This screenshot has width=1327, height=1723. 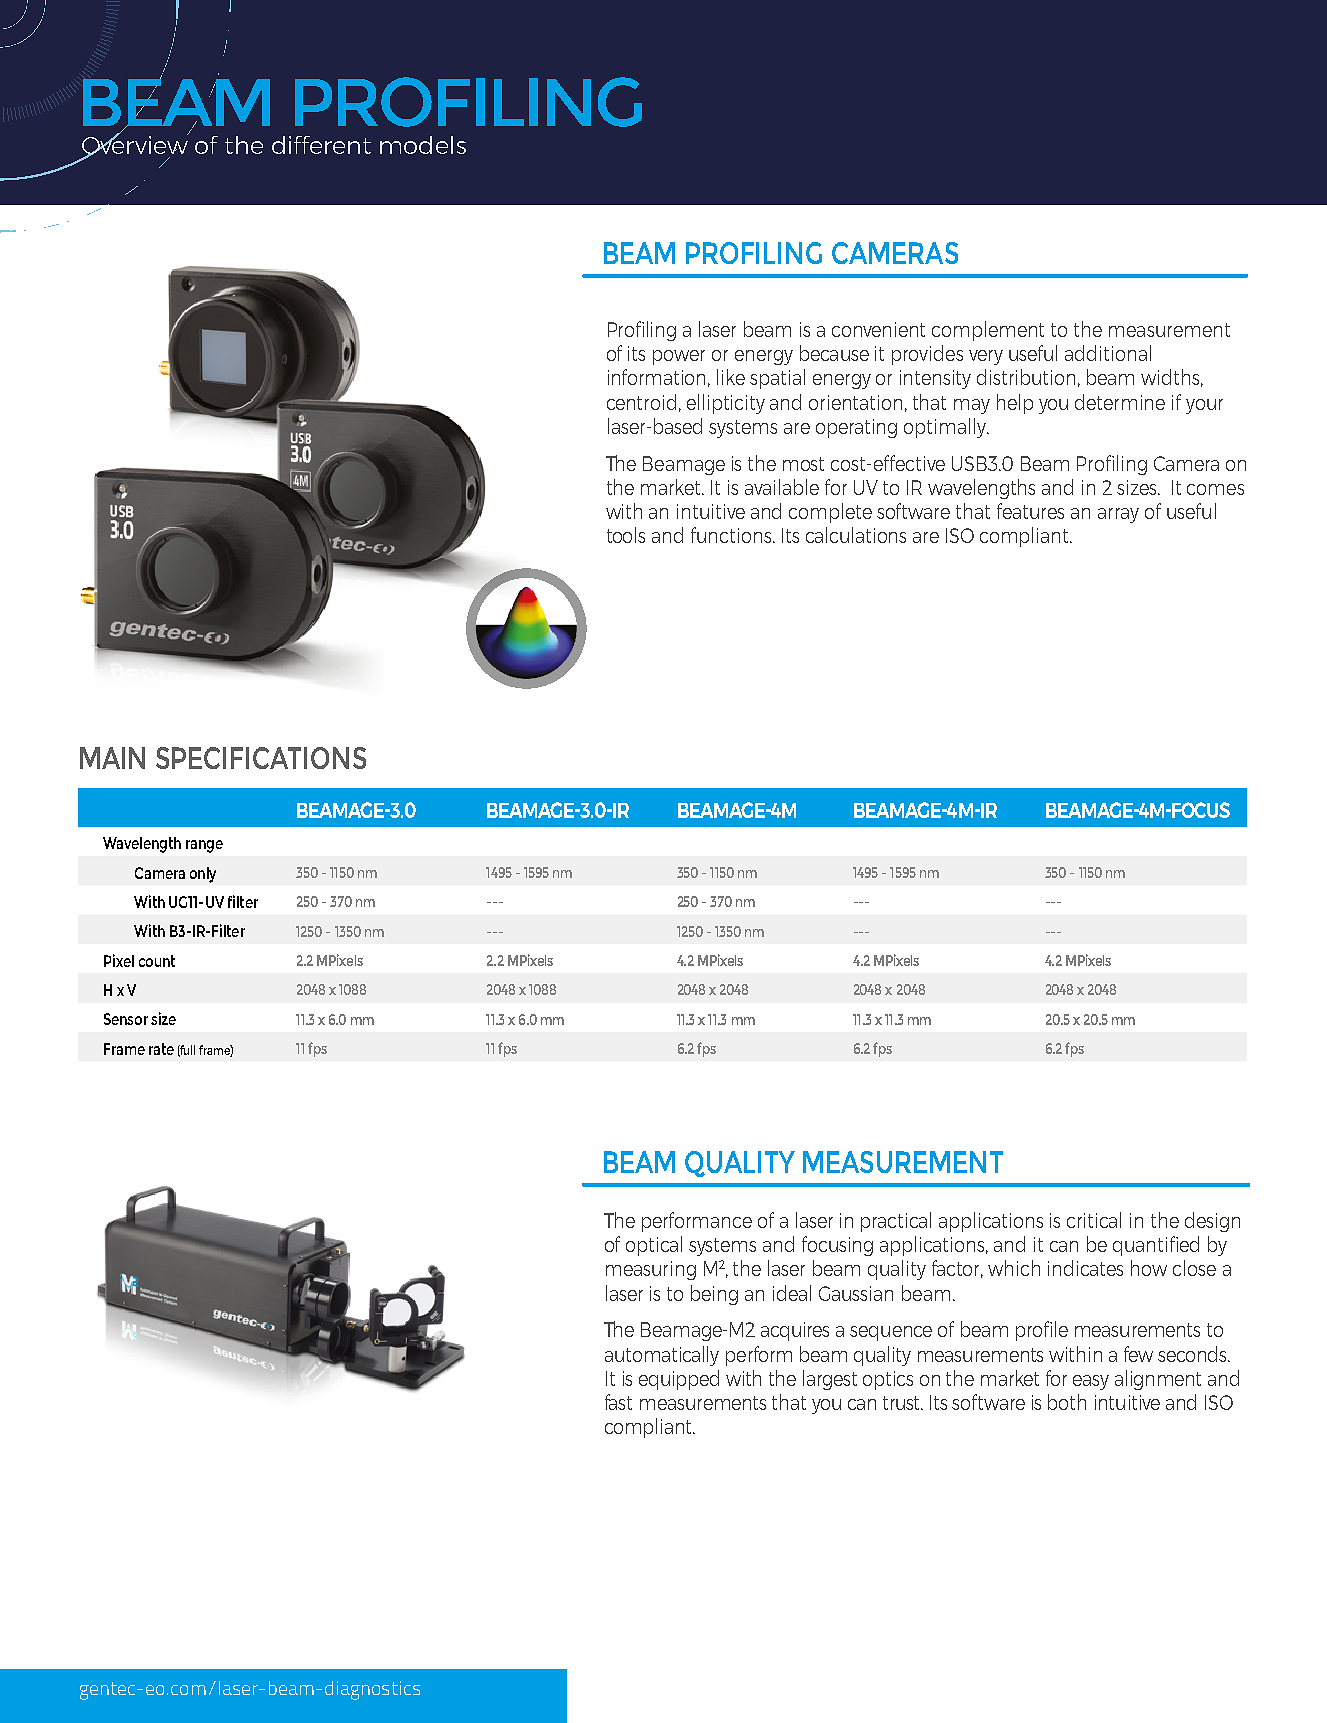 What do you see at coordinates (662, 1356) in the screenshot?
I see `automatically` at bounding box center [662, 1356].
